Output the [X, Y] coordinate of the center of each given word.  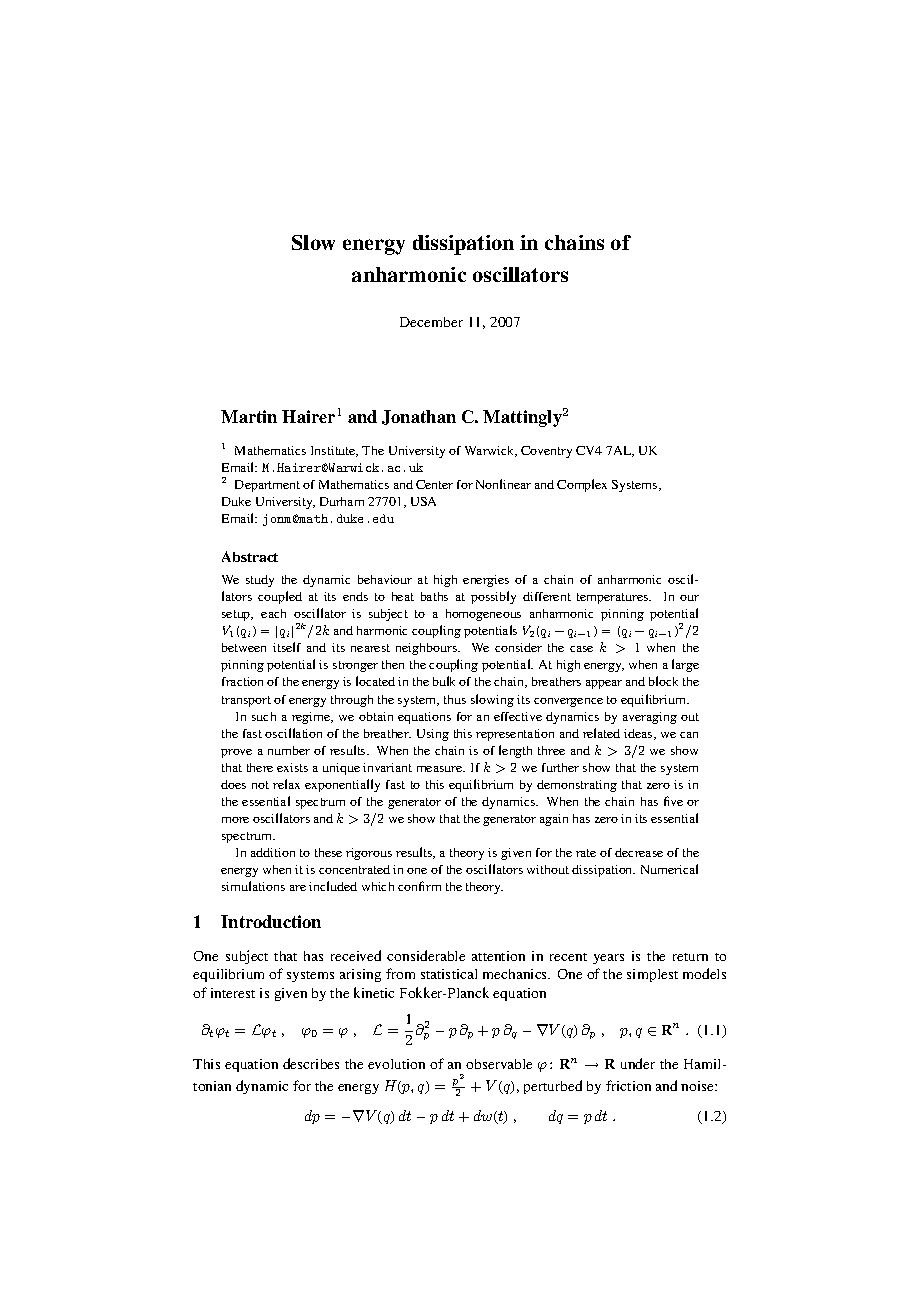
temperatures [614, 598]
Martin [249, 416]
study [260, 581]
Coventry [546, 452]
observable [499, 1064]
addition [273, 852]
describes [311, 1063]
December [431, 322]
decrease [639, 852]
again [554, 820]
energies [486, 581]
